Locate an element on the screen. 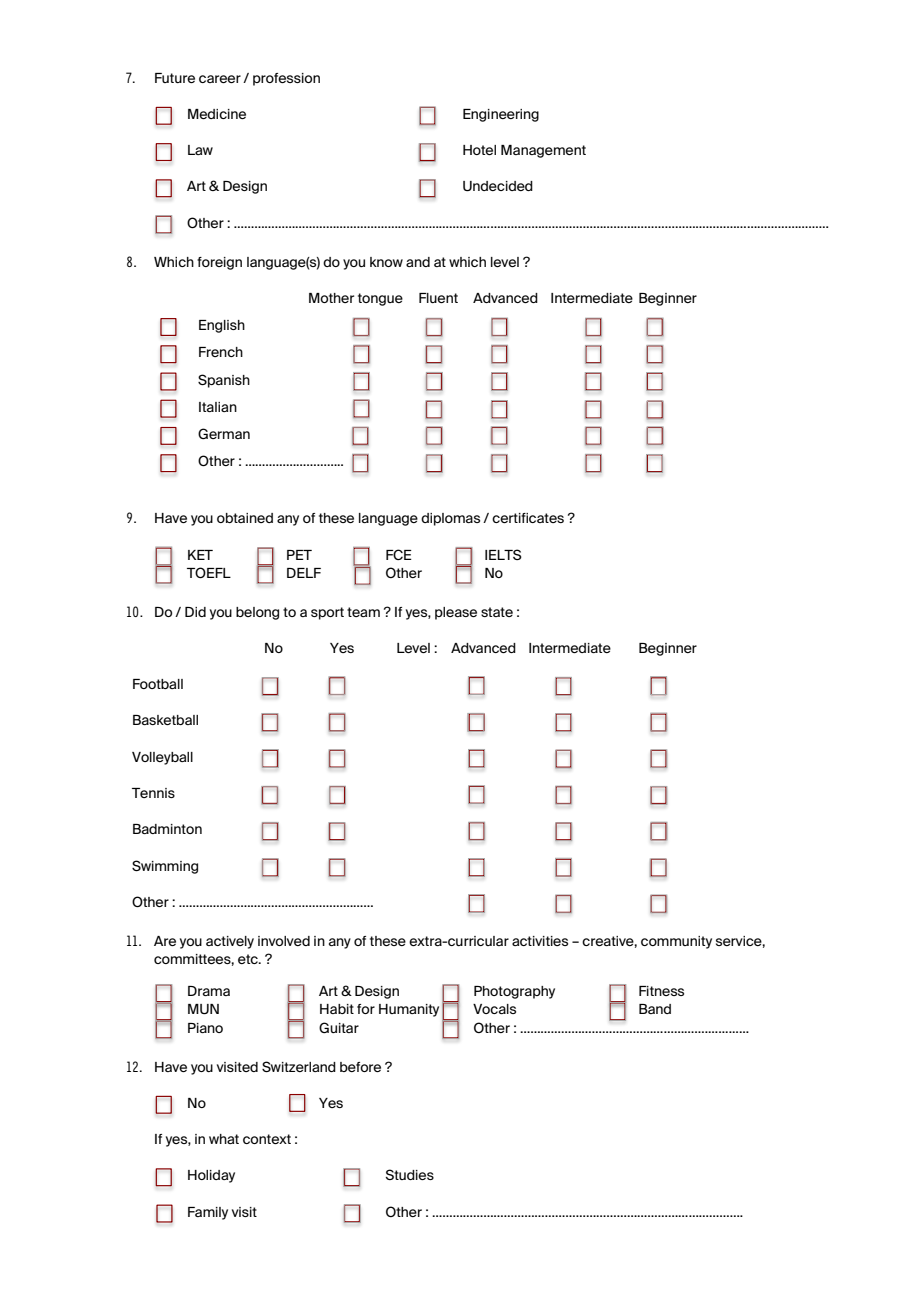 This screenshot has width=924, height=1309. activities is located at coordinates (540, 941).
